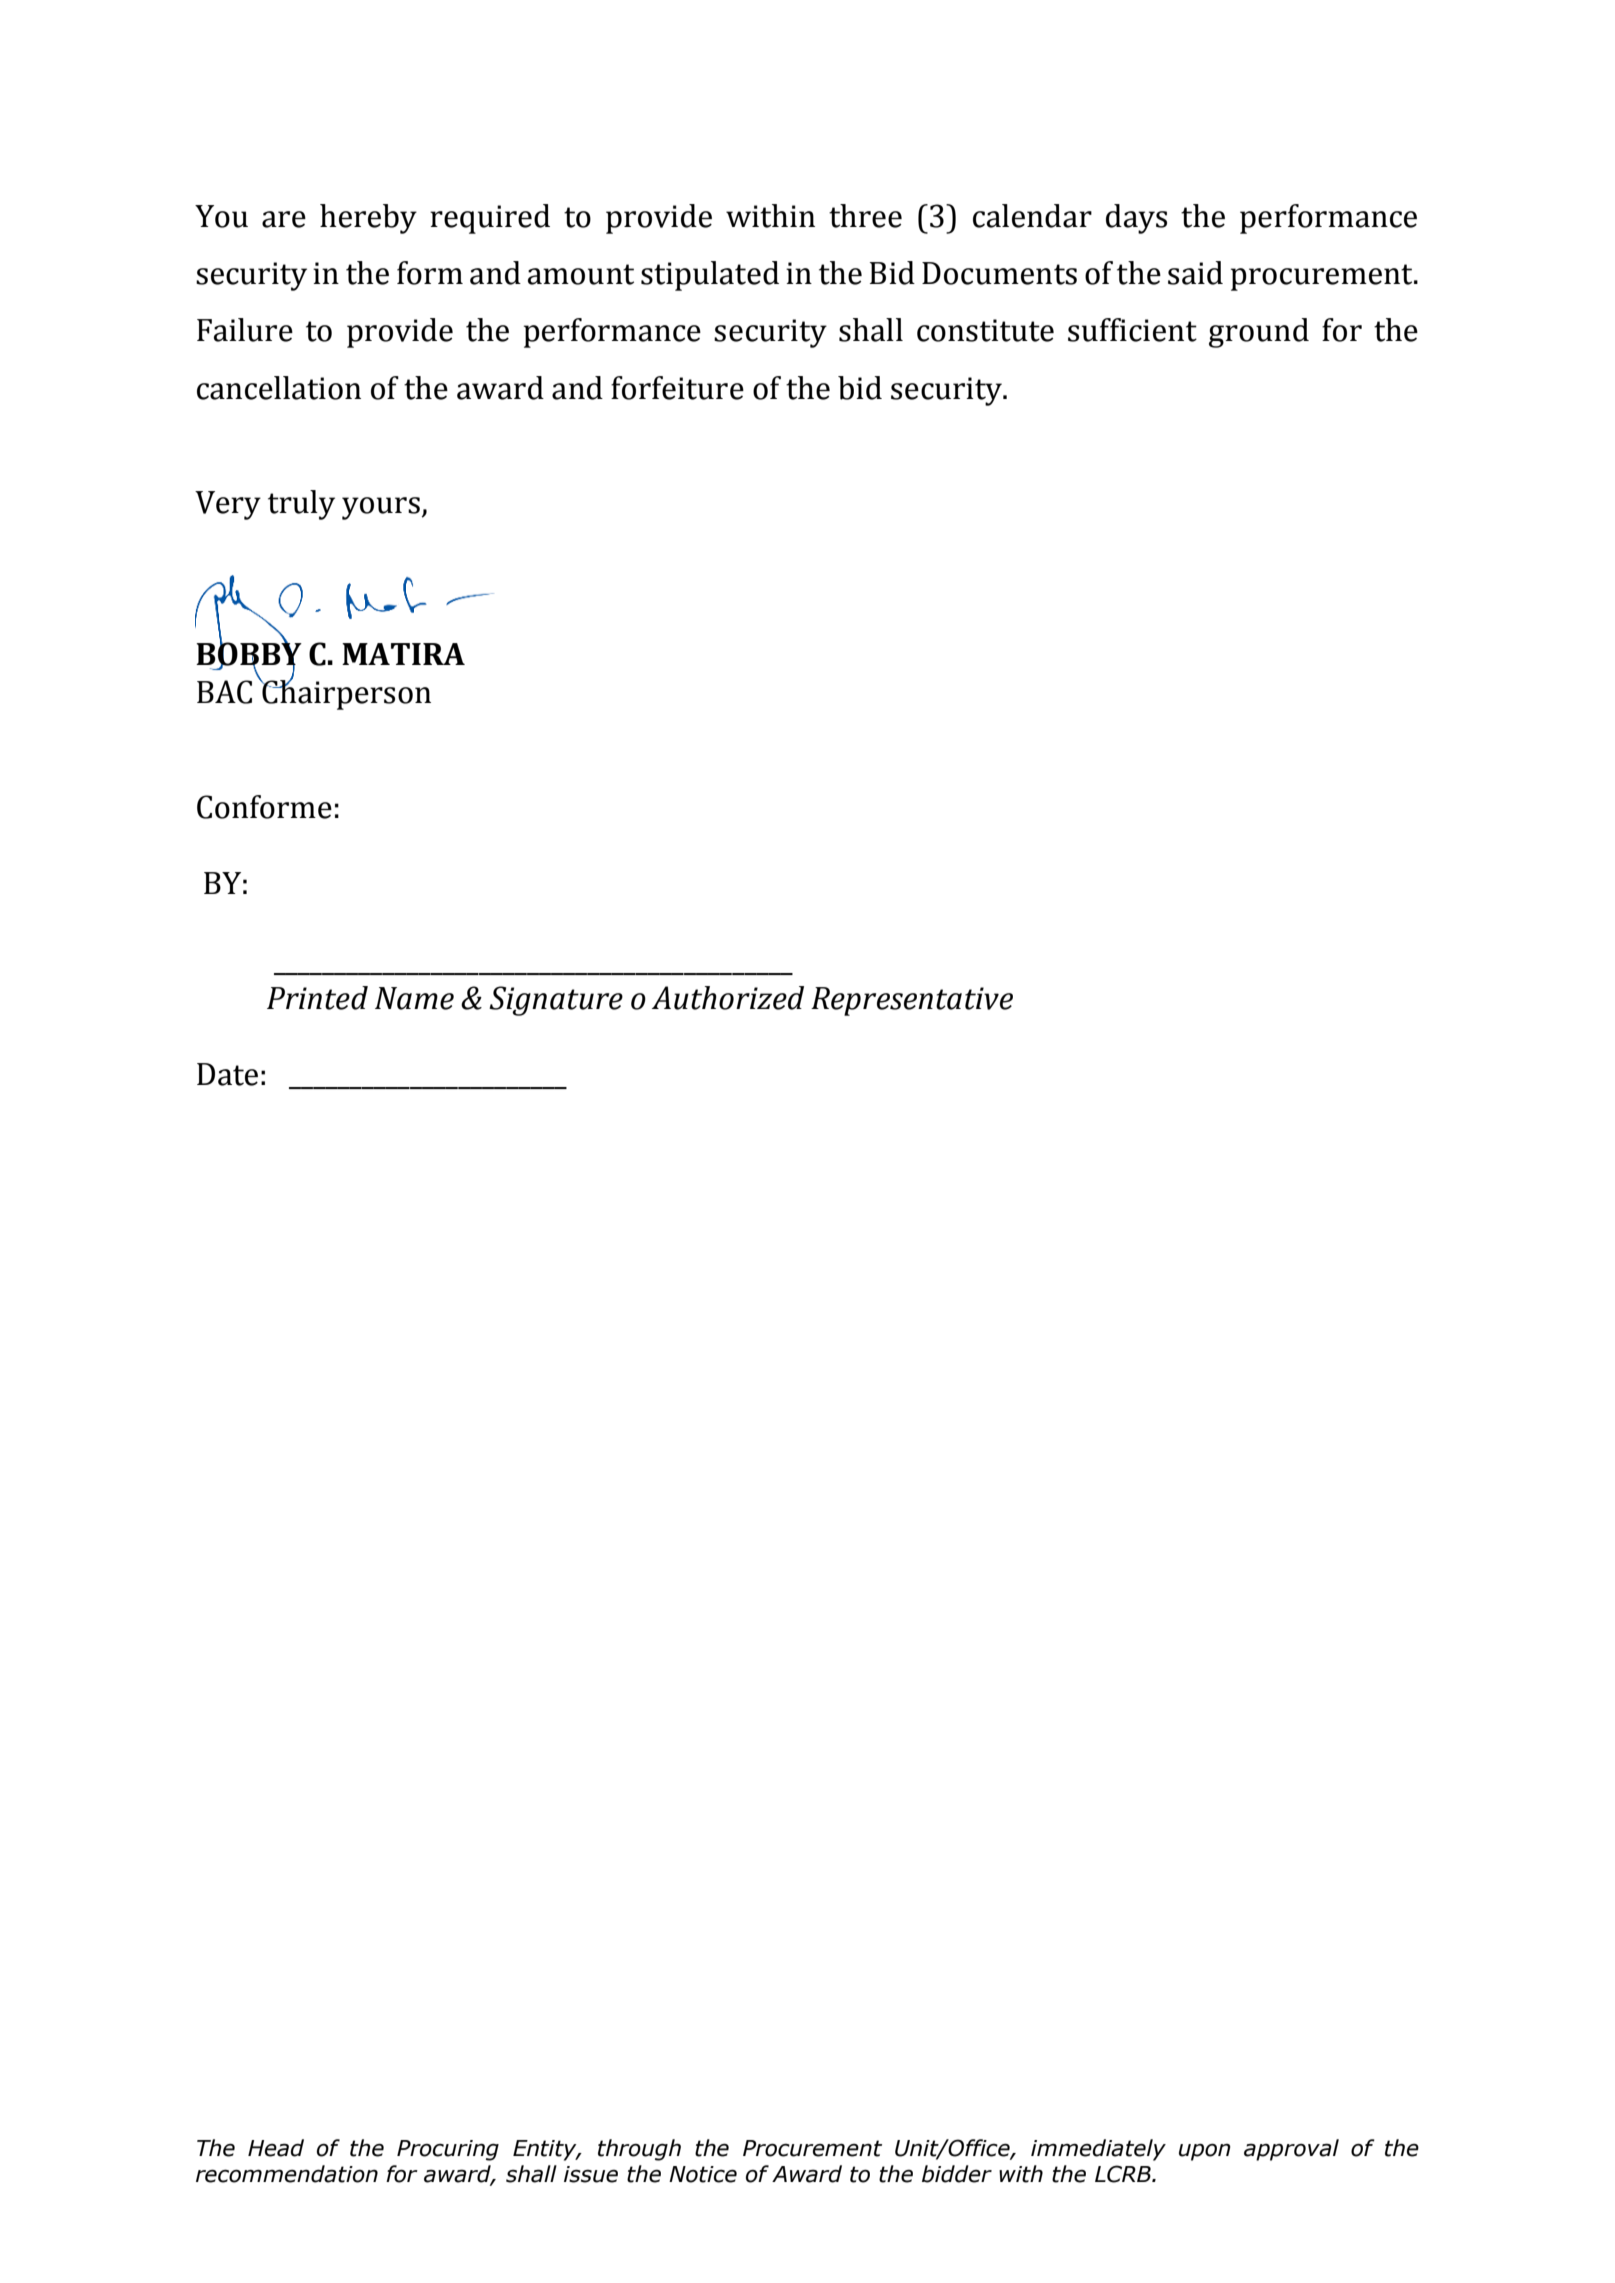 The width and height of the page is (1615, 2283). Describe the element at coordinates (276, 2148) in the page. I see `Head` at that location.
